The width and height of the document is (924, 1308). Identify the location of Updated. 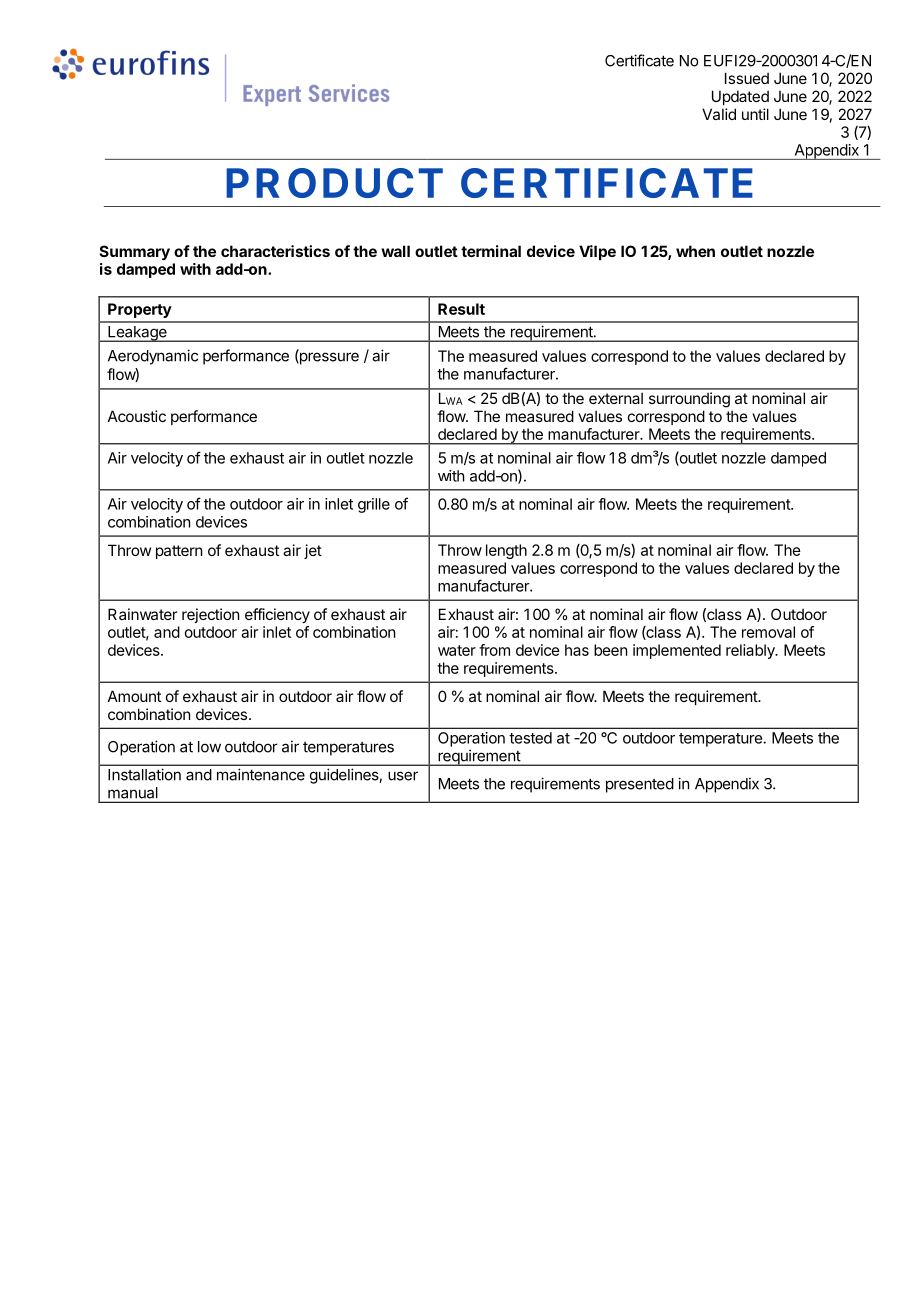
(740, 97).
